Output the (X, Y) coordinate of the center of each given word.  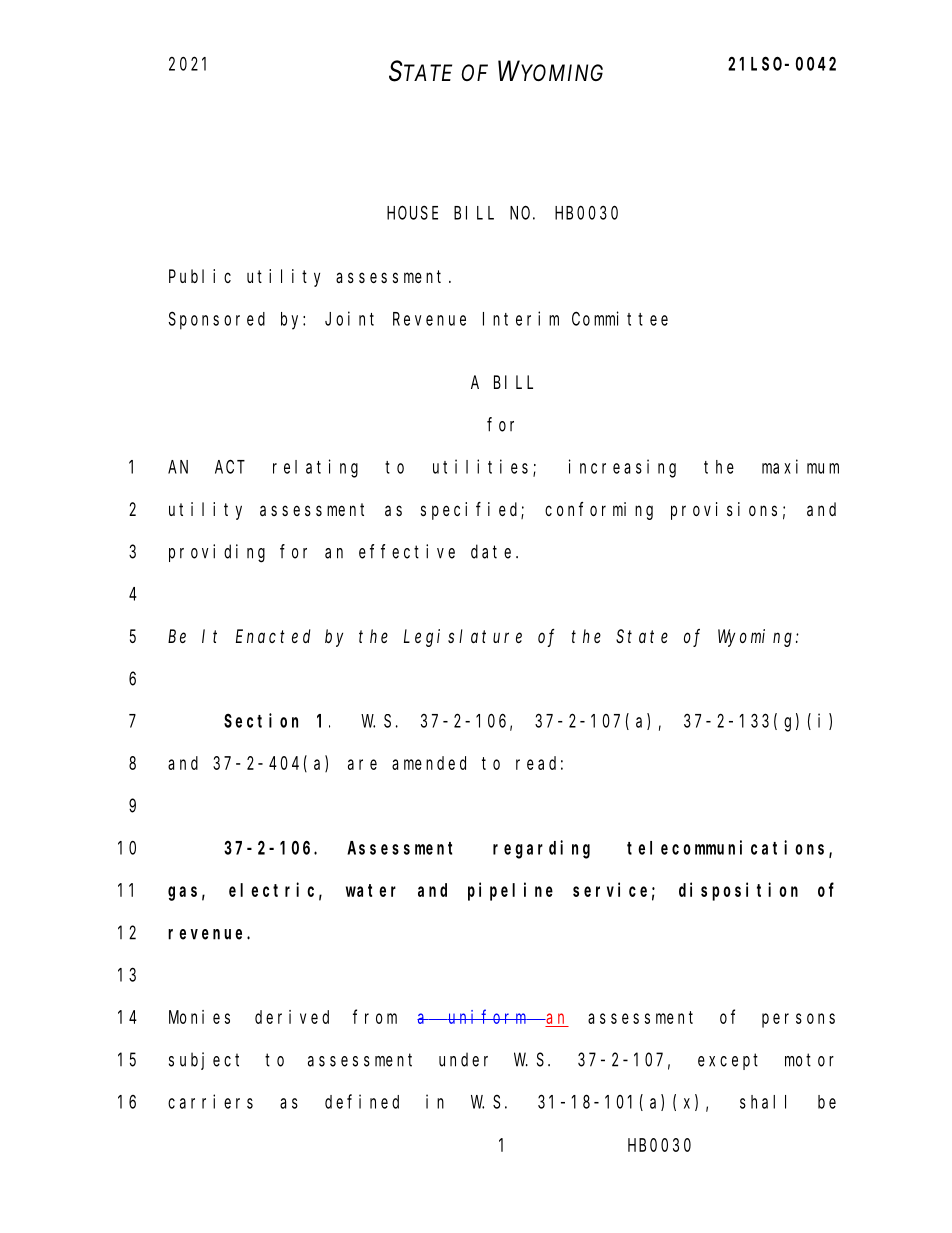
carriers (210, 1101)
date (494, 551)
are (362, 764)
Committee (620, 318)
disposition (738, 891)
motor (809, 1060)
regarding (541, 849)
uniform (487, 1016)
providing (217, 553)
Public (200, 276)
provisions (724, 511)
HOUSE (412, 213)
